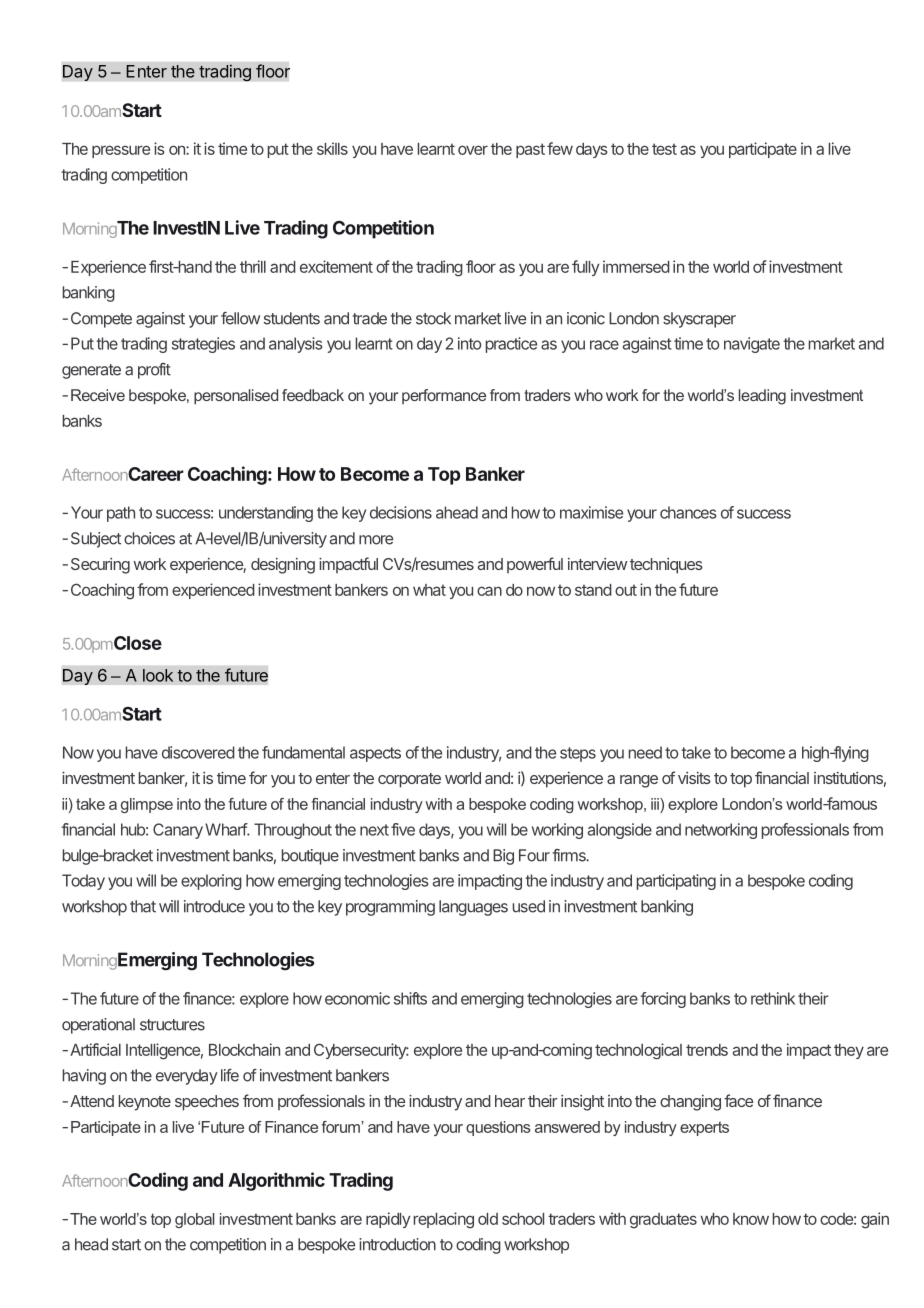  I want to click on test, so click(664, 149).
